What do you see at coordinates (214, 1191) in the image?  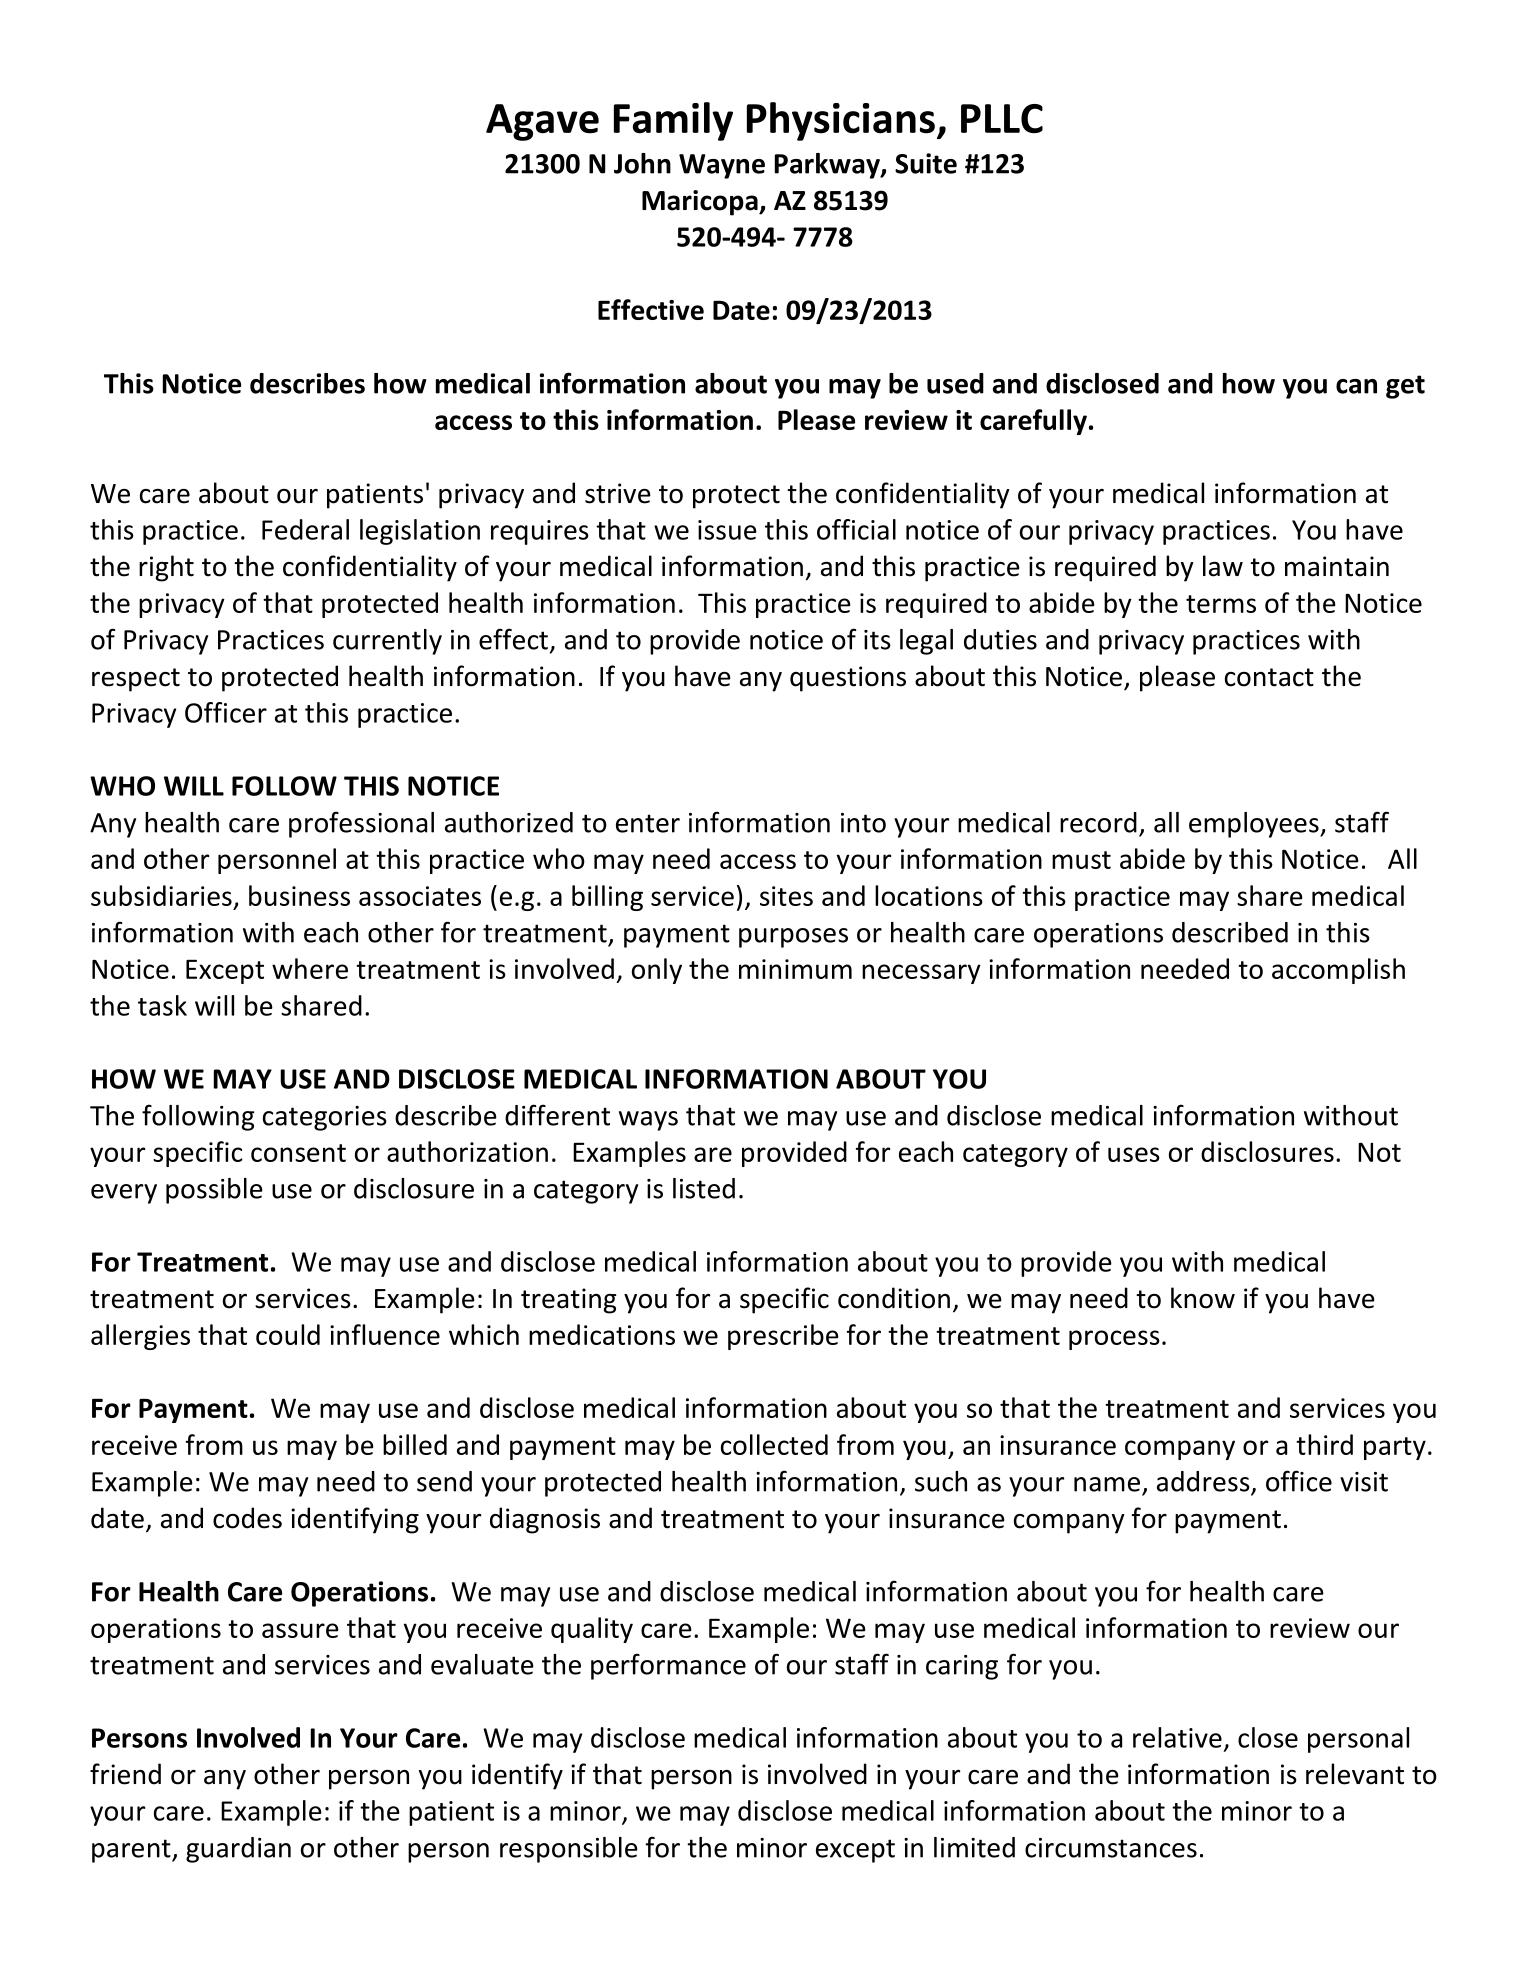 I see `possible` at bounding box center [214, 1191].
